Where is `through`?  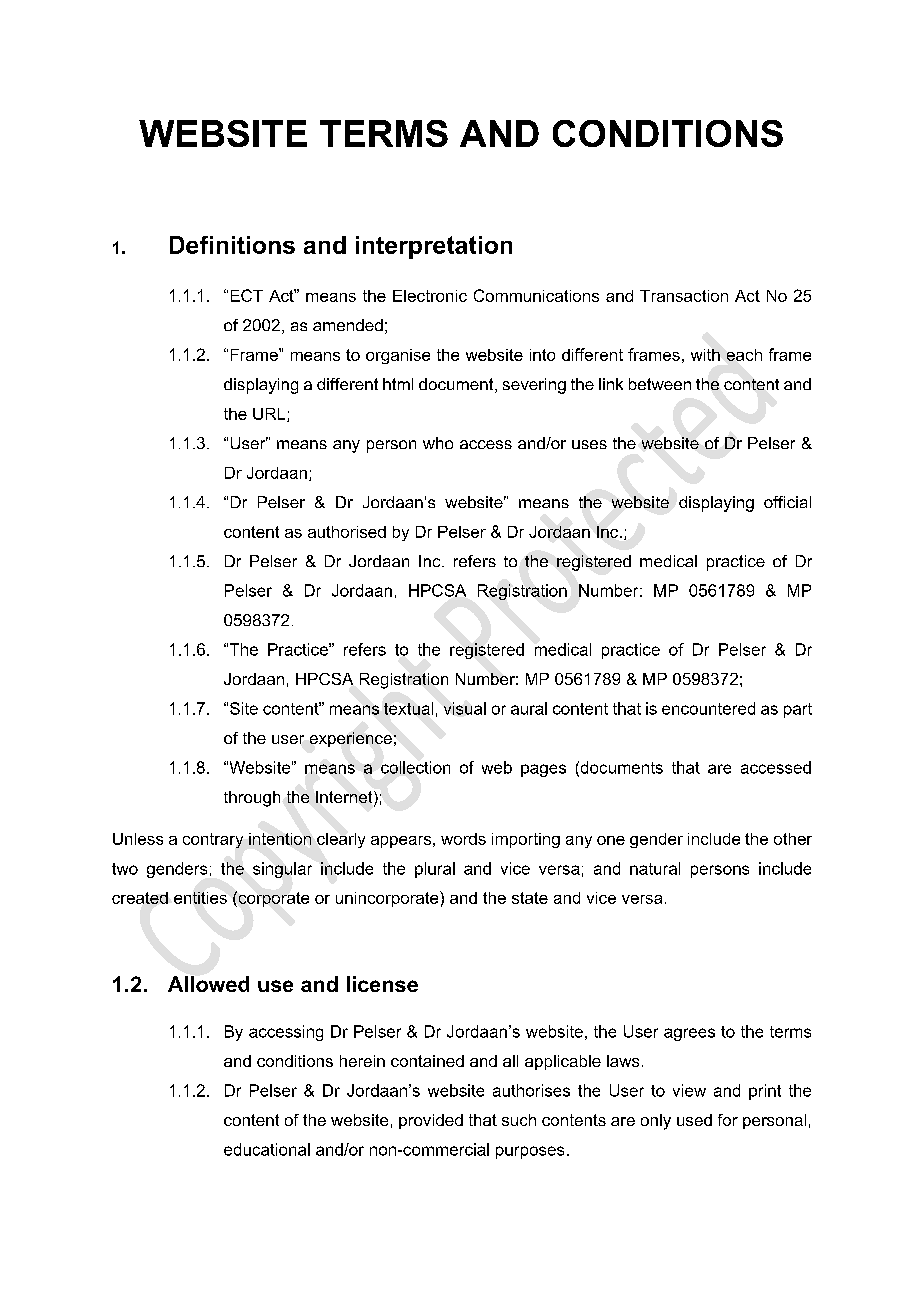 through is located at coordinates (252, 799).
